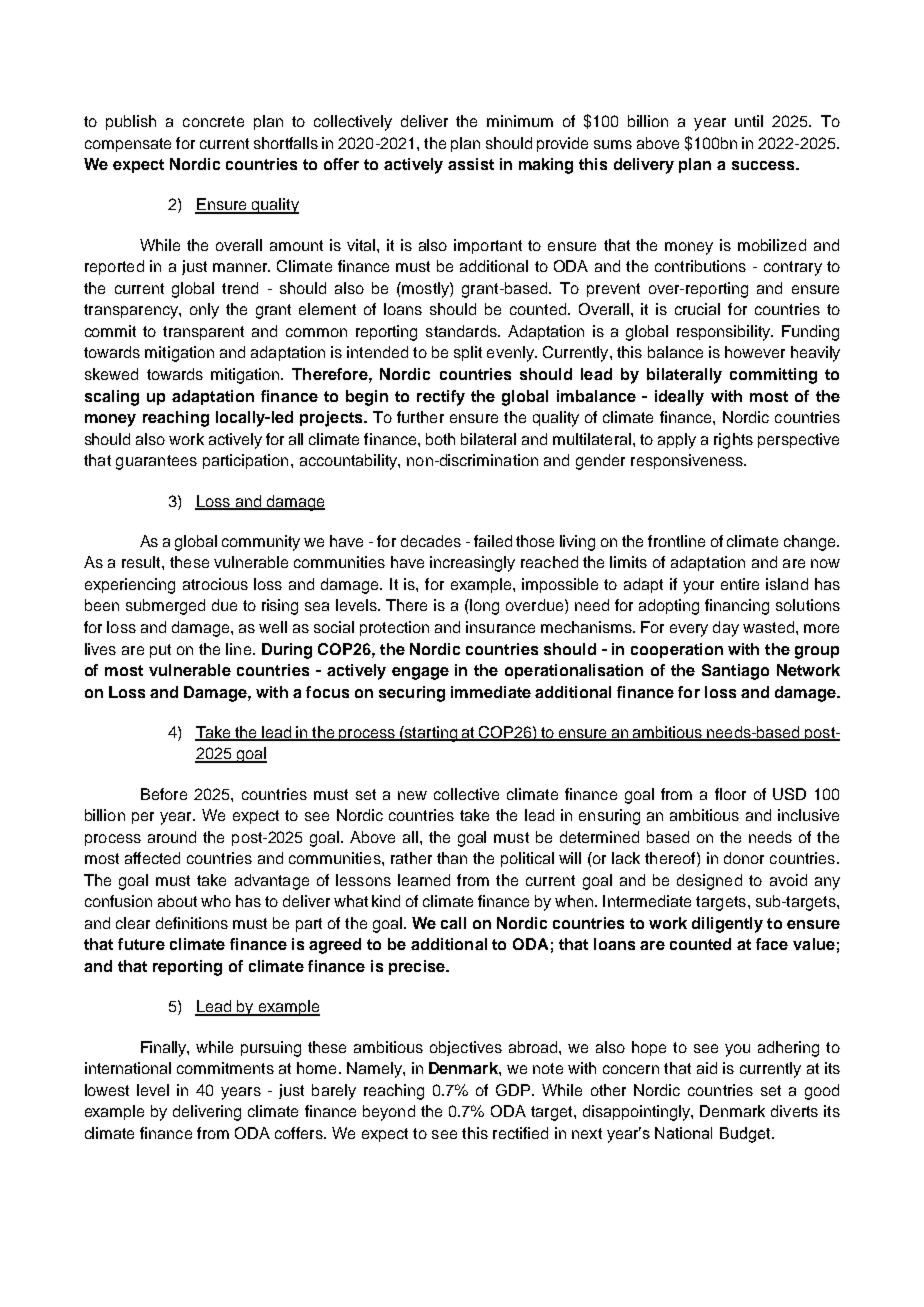  What do you see at coordinates (424, 880) in the image?
I see `learned` at bounding box center [424, 880].
